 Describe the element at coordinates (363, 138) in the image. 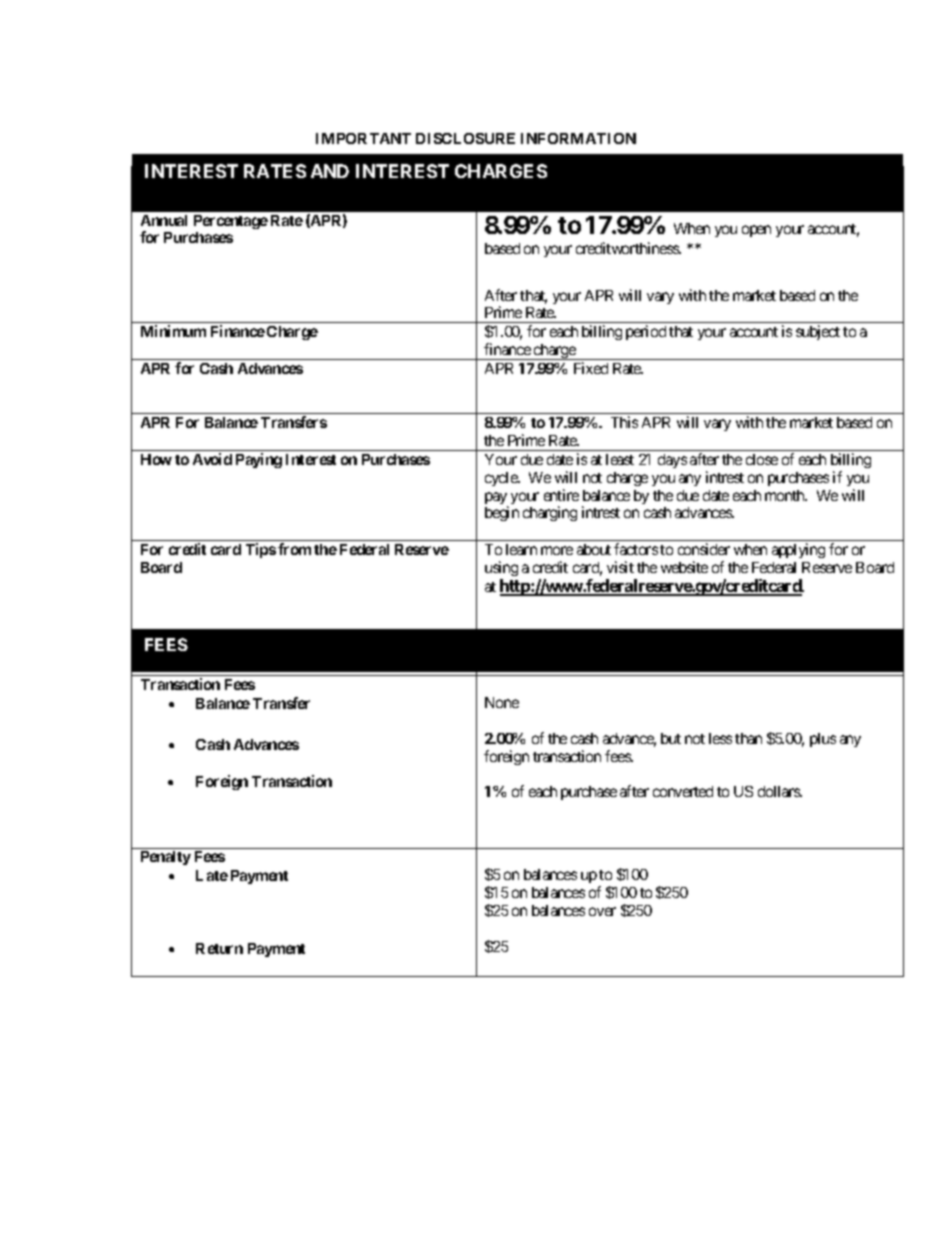

I see `IMPORTANT` at that location.
